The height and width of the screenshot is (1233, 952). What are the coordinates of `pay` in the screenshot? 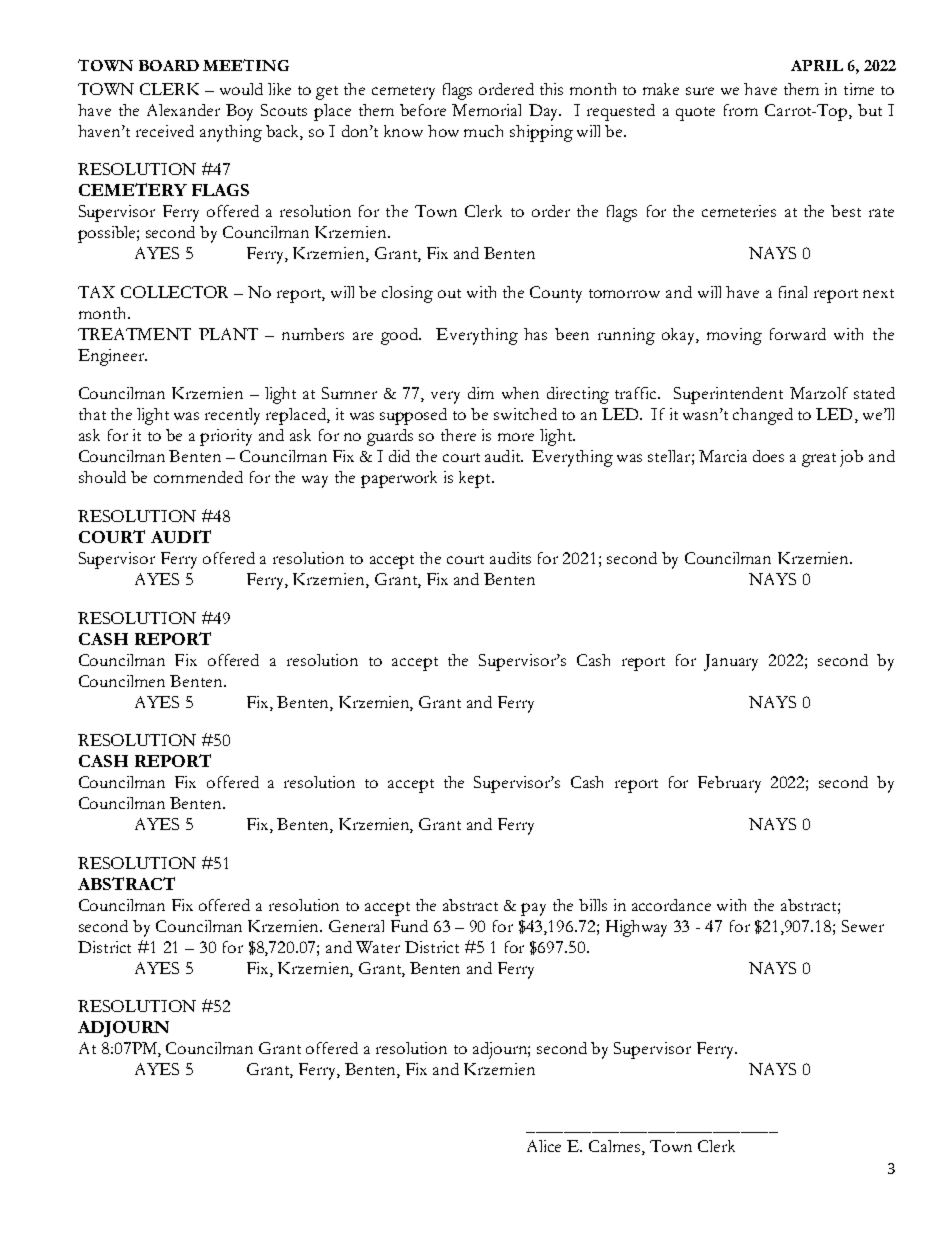 It's located at (533, 909).
